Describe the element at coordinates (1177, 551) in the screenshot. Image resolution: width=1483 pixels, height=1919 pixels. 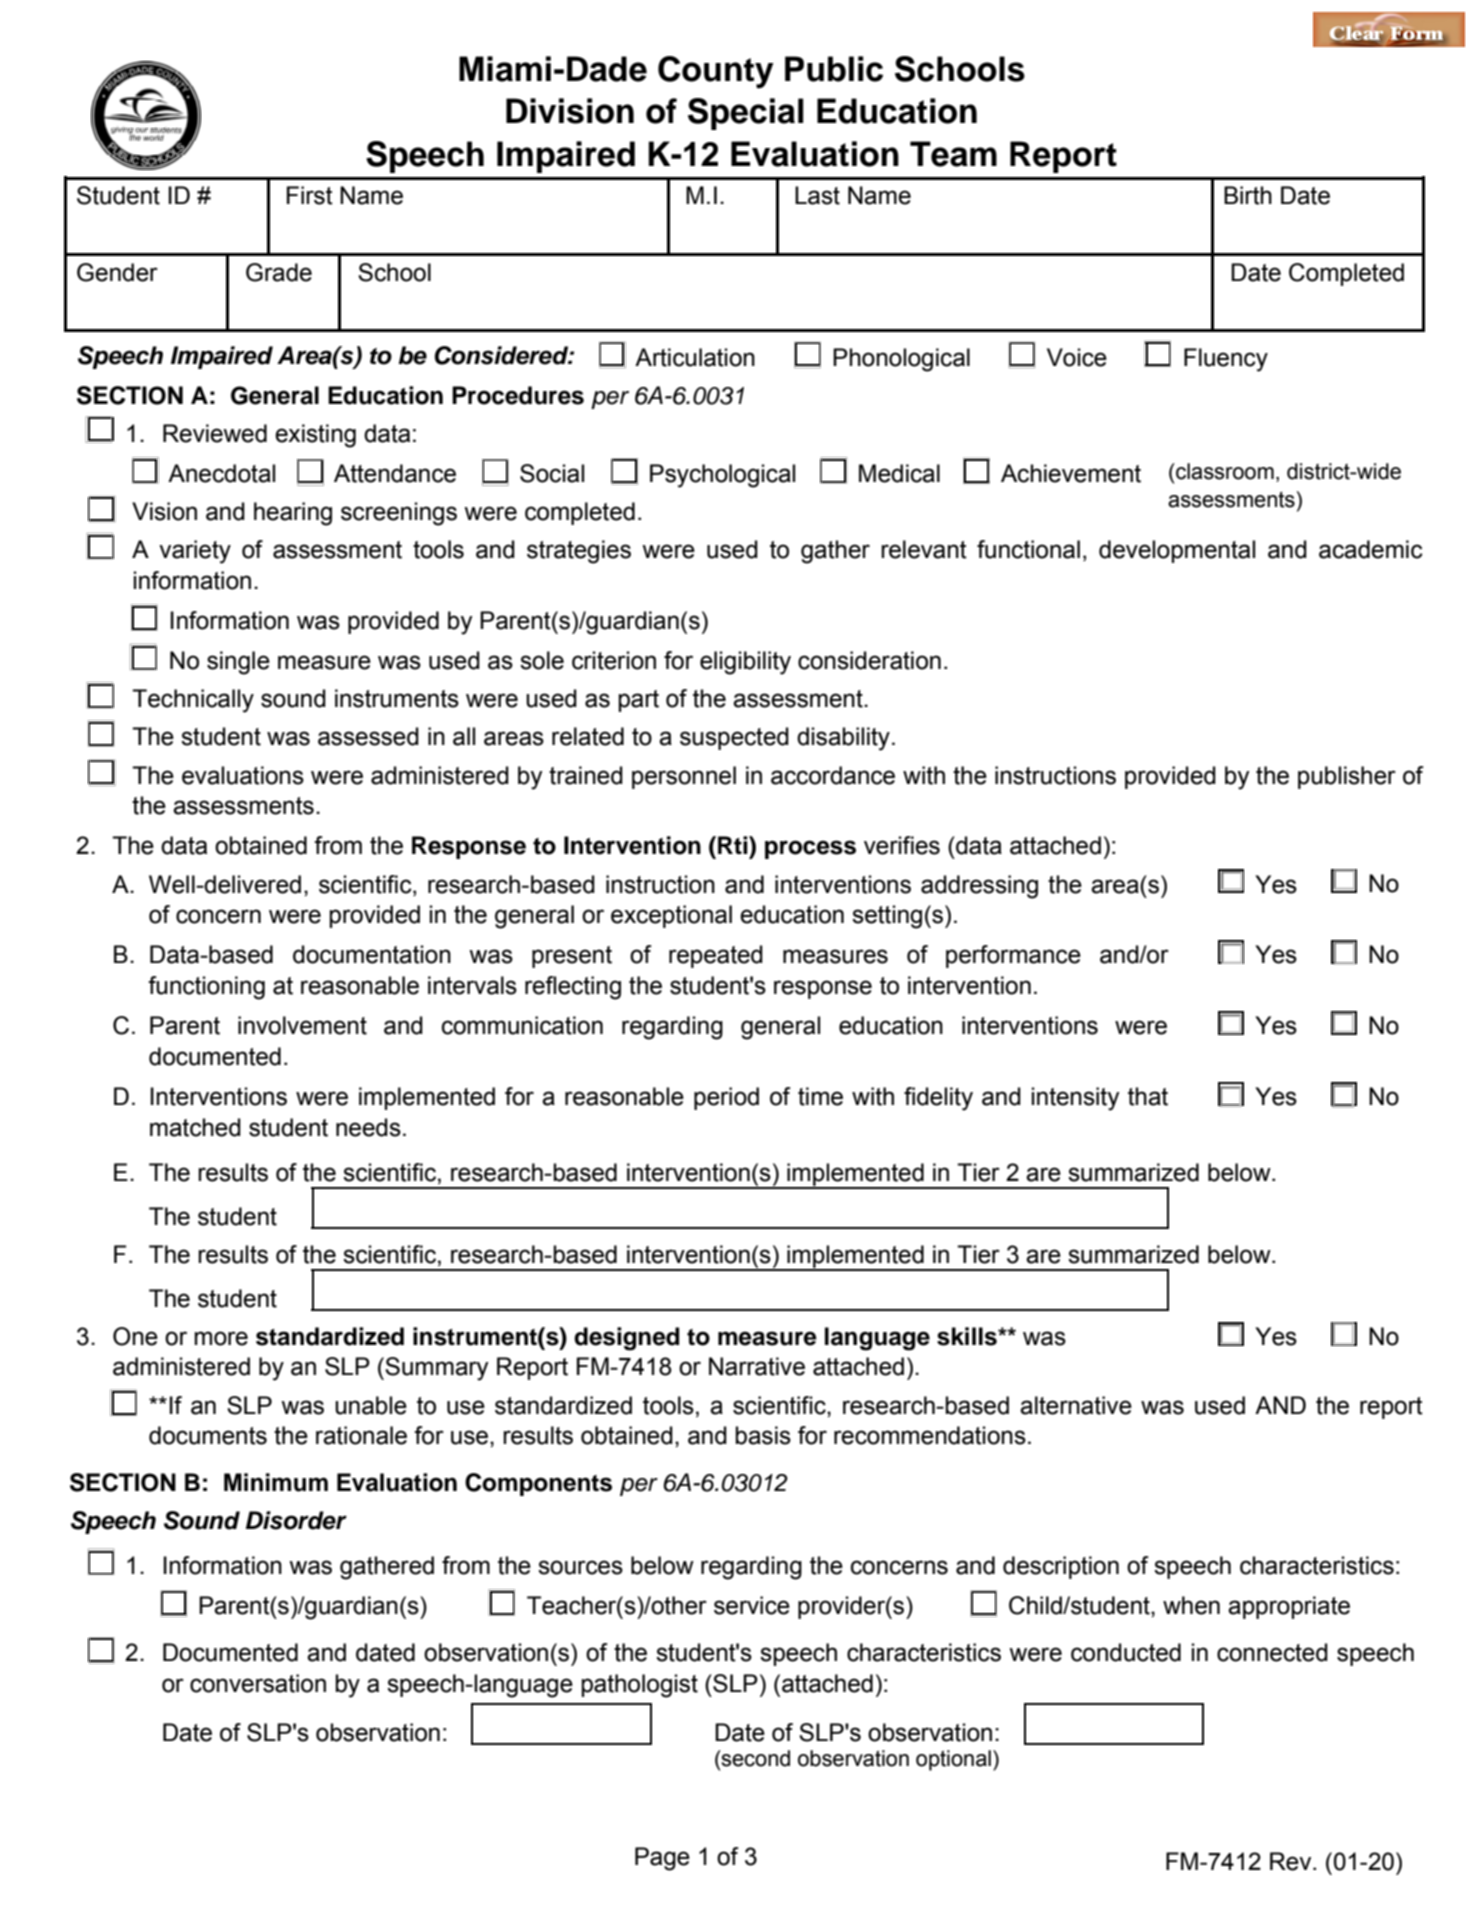
I see `developmental` at that location.
